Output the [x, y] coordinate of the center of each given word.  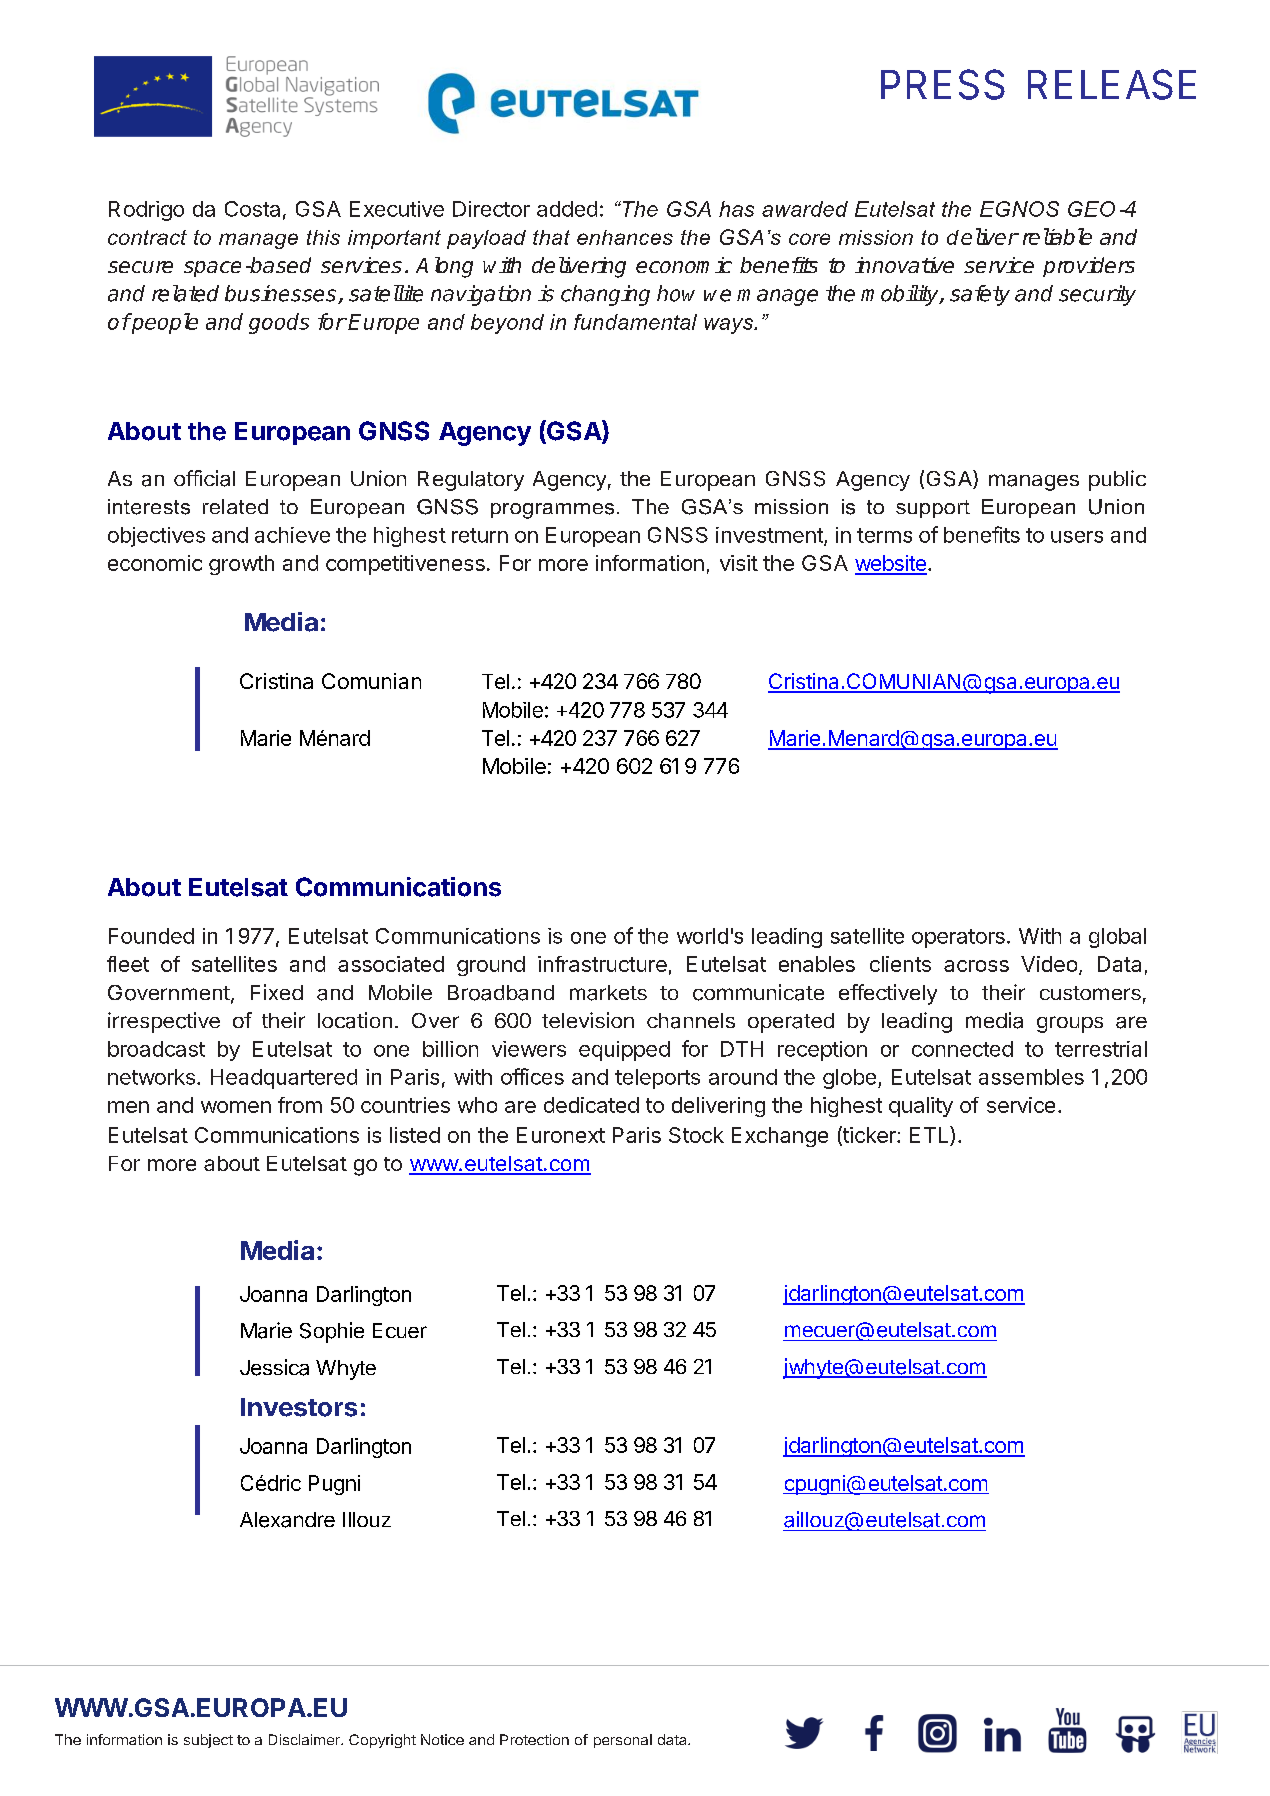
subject [208, 1741]
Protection [534, 1739]
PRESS [943, 84]
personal [623, 1741]
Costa [252, 209]
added [567, 209]
